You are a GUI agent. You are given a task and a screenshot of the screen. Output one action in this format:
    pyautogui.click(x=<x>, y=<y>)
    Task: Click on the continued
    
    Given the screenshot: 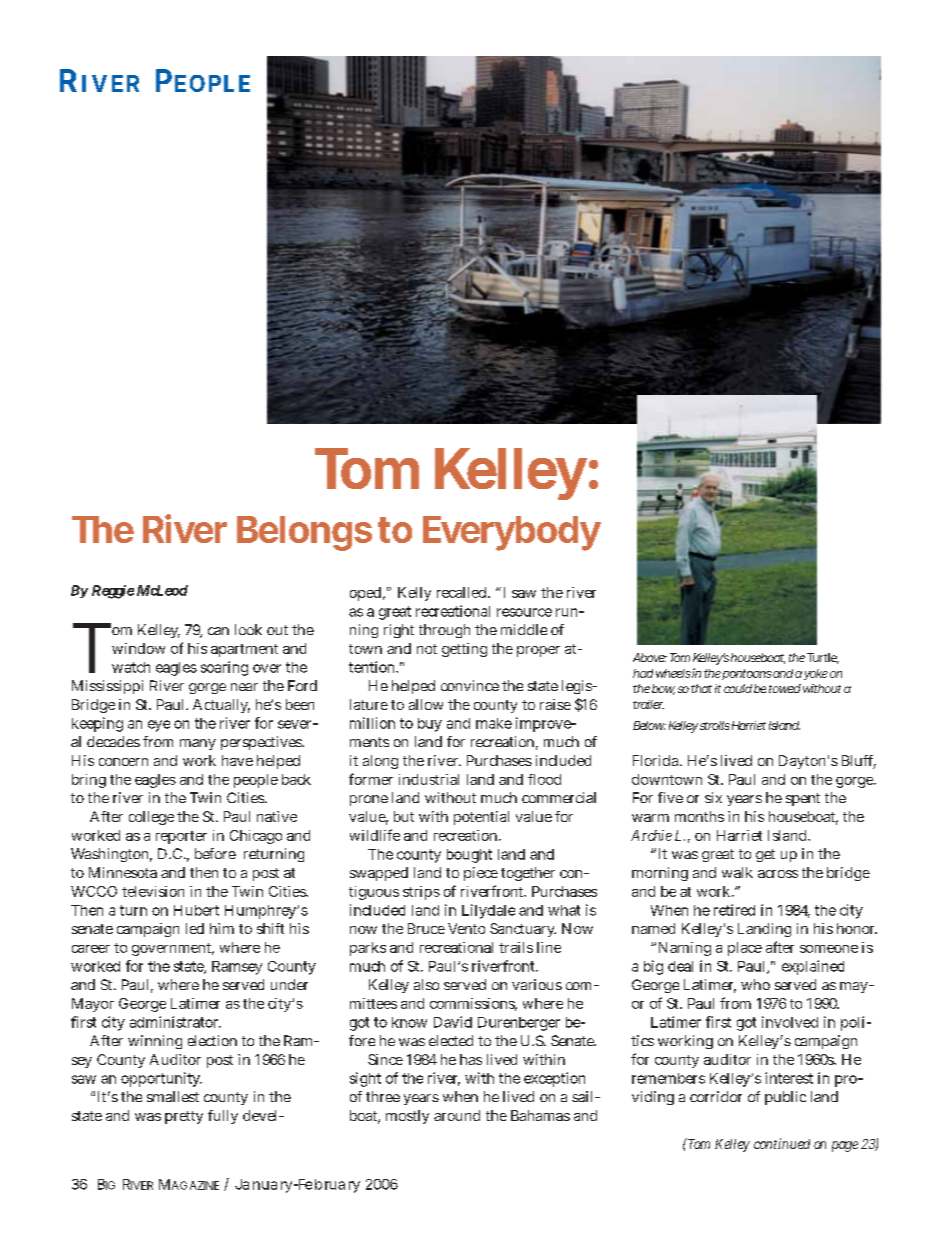 What is the action you would take?
    pyautogui.click(x=782, y=1143)
